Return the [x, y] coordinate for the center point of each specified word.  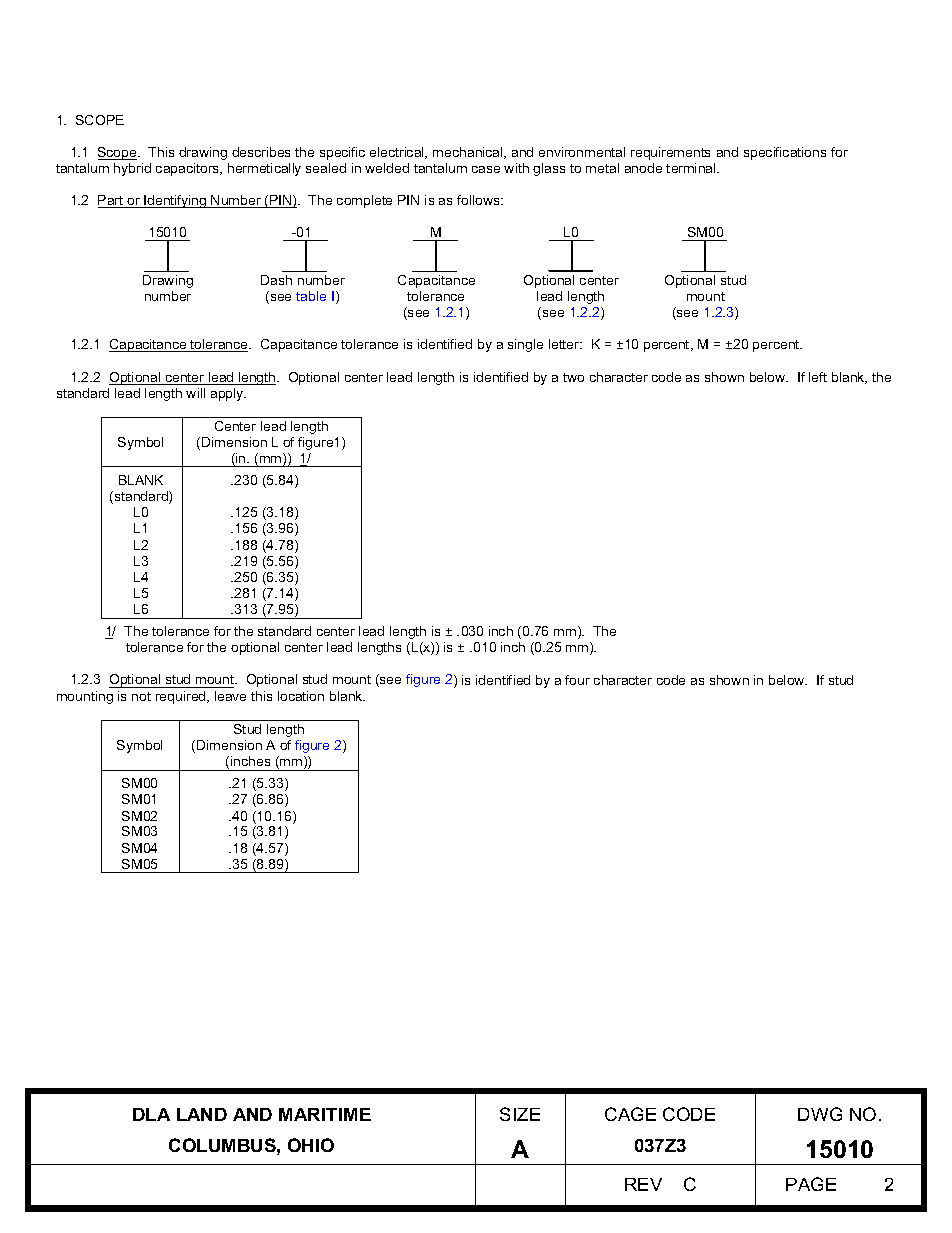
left [818, 377]
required [182, 697]
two [573, 377]
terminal [692, 168]
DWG [820, 1114]
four [577, 680]
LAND [202, 1114]
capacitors [188, 169]
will [195, 393]
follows [479, 200]
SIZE [520, 1114]
